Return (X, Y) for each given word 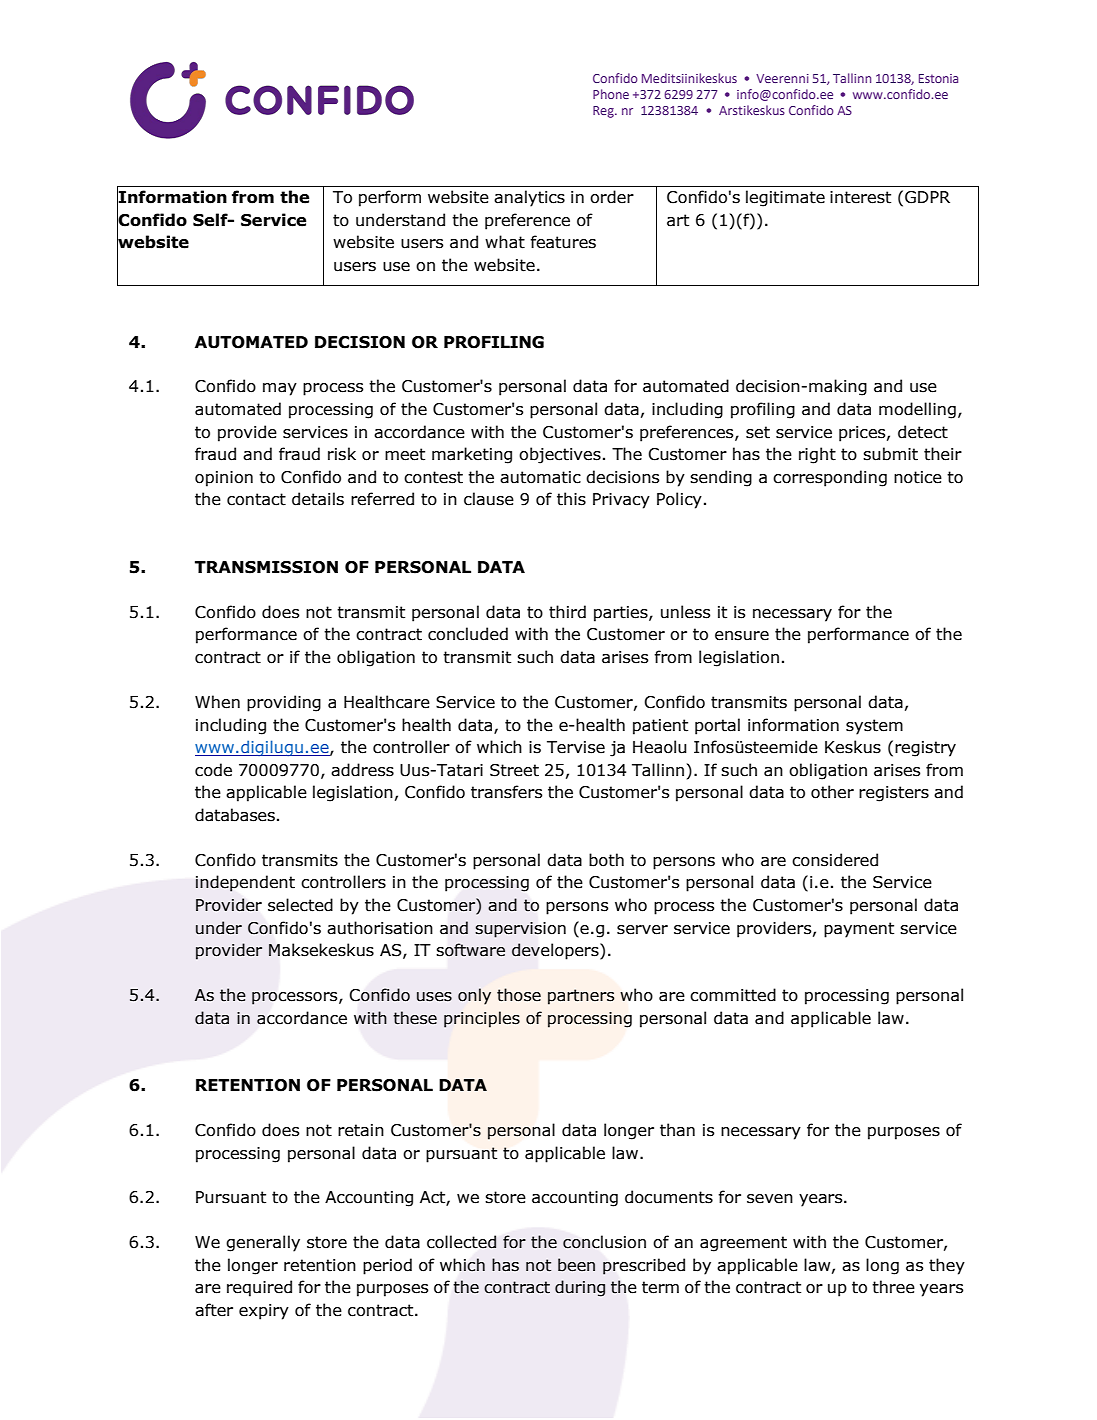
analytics (529, 198)
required (259, 1288)
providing (284, 703)
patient (660, 727)
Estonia (938, 78)
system (874, 727)
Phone (611, 94)
